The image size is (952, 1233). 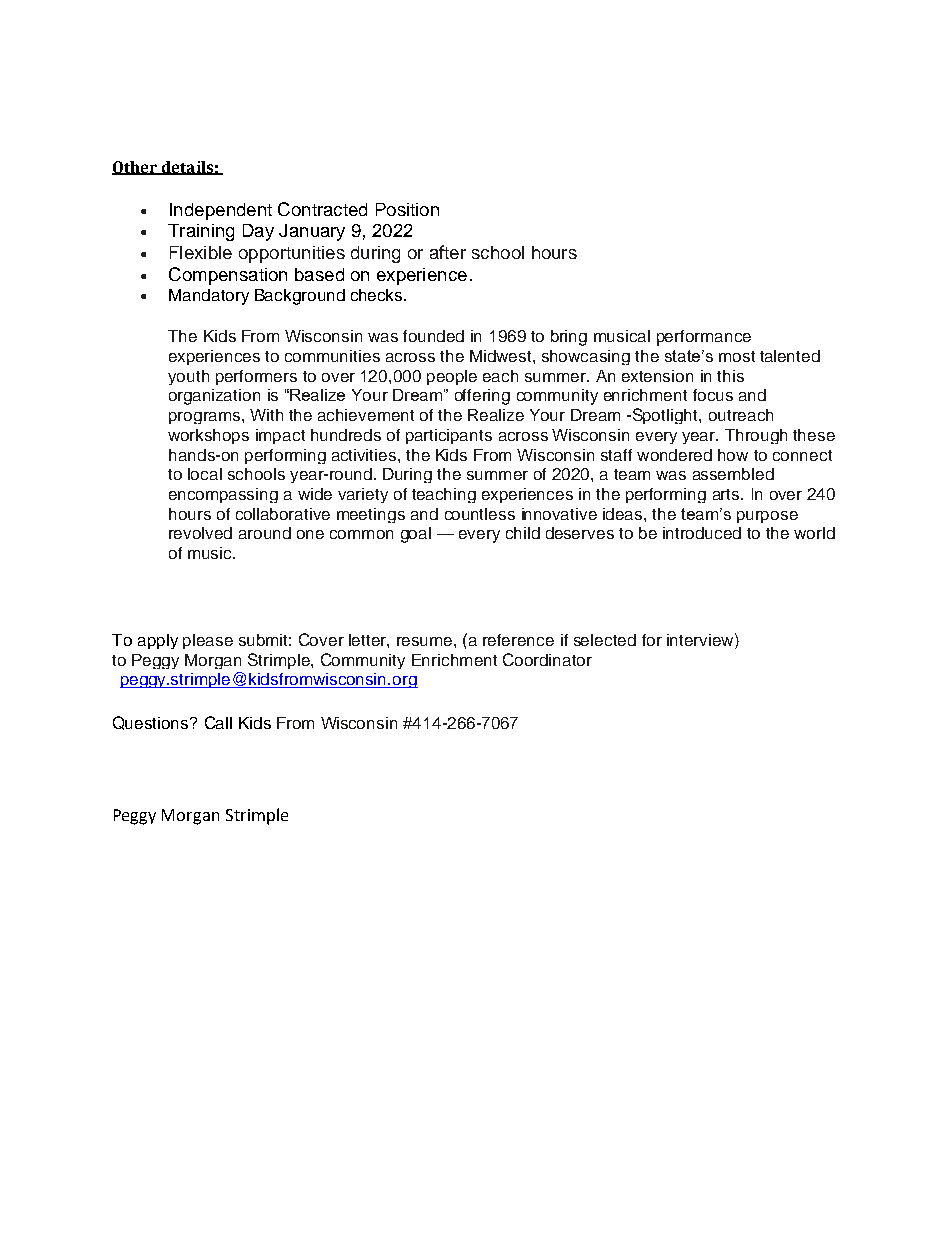 What do you see at coordinates (702, 533) in the screenshot?
I see `introduced` at bounding box center [702, 533].
